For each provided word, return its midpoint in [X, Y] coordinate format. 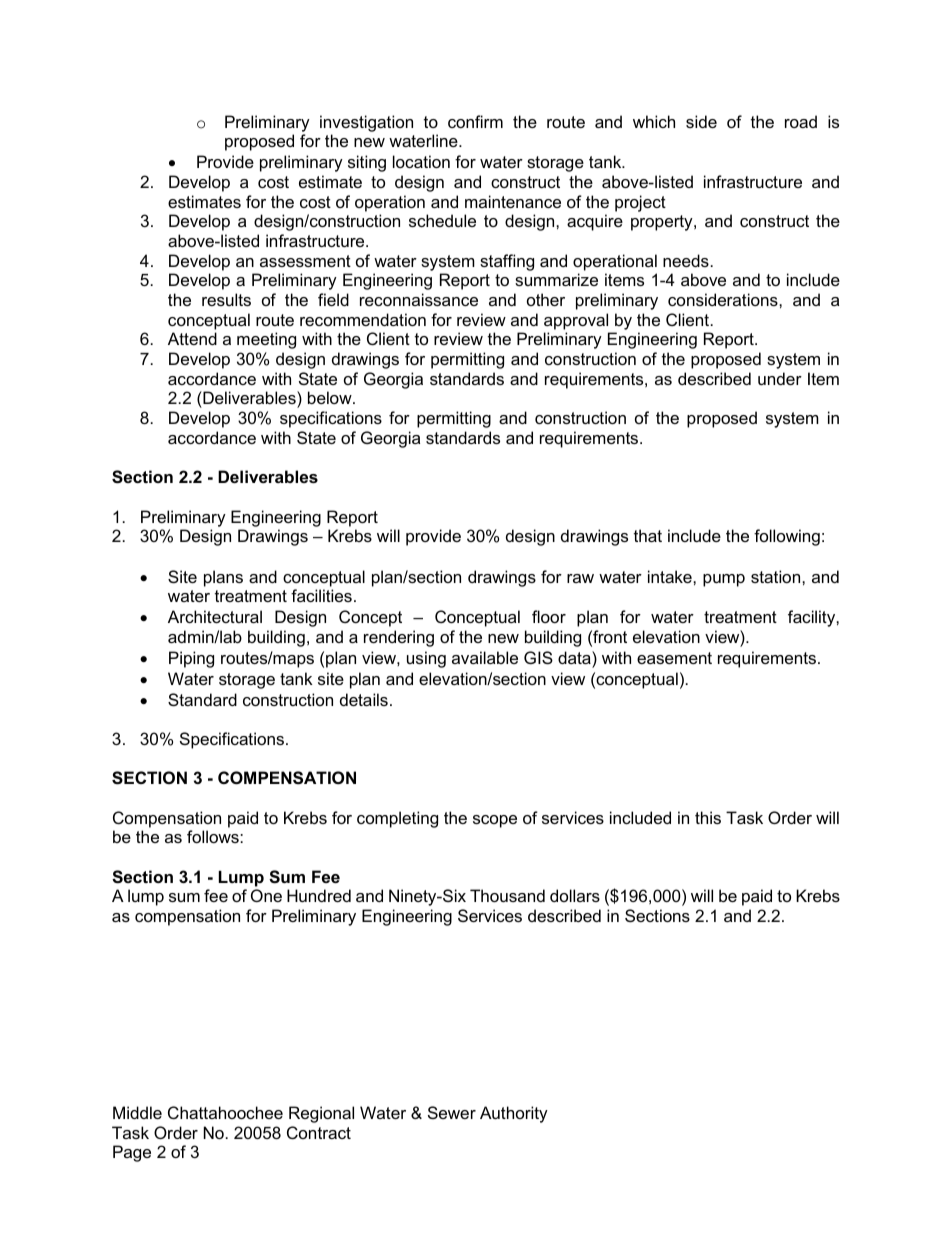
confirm [475, 121]
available [485, 657]
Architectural [215, 616]
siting [367, 163]
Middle [137, 1112]
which [654, 121]
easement [674, 658]
